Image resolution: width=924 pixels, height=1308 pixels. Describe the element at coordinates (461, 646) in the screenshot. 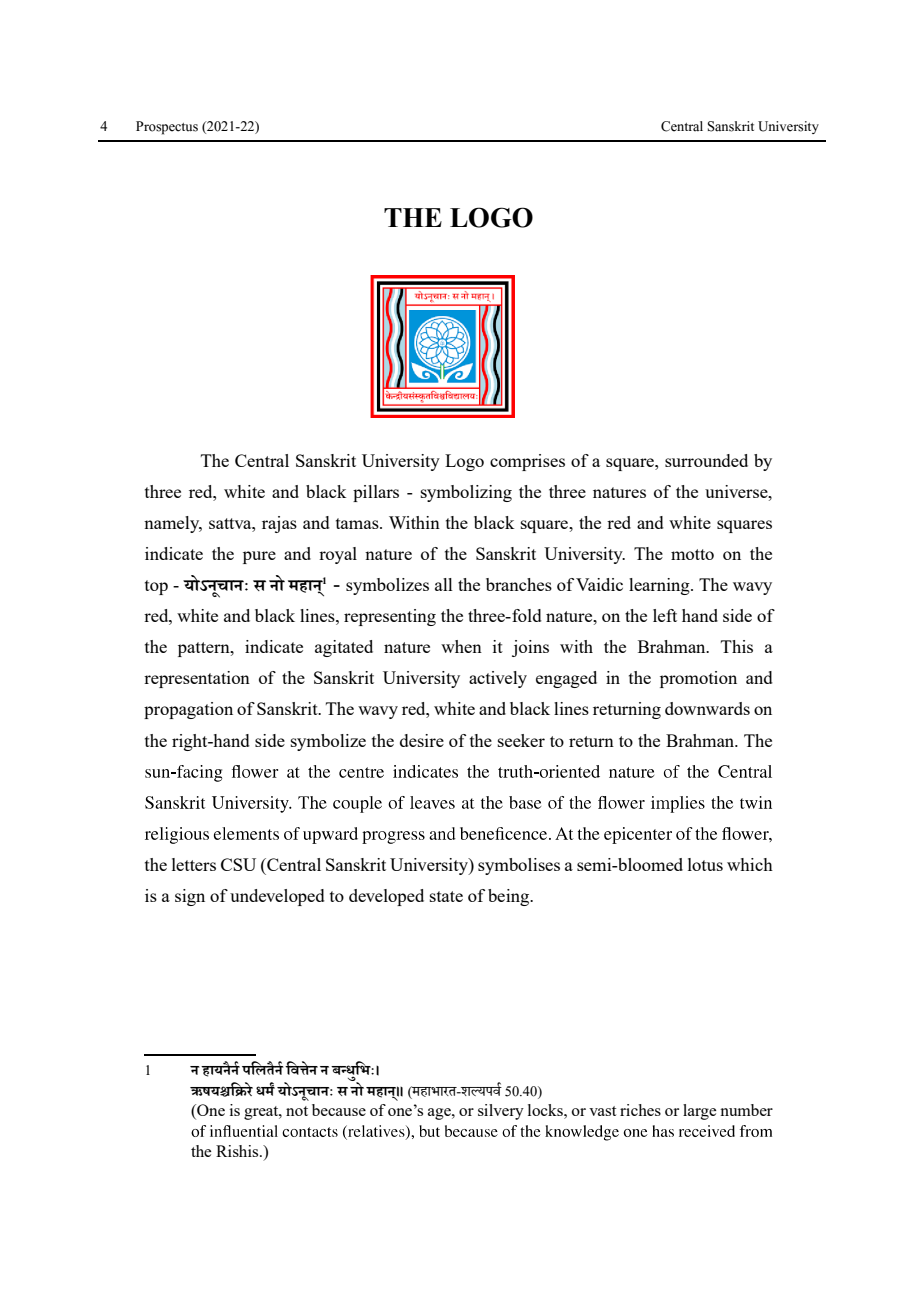

I see `when` at that location.
